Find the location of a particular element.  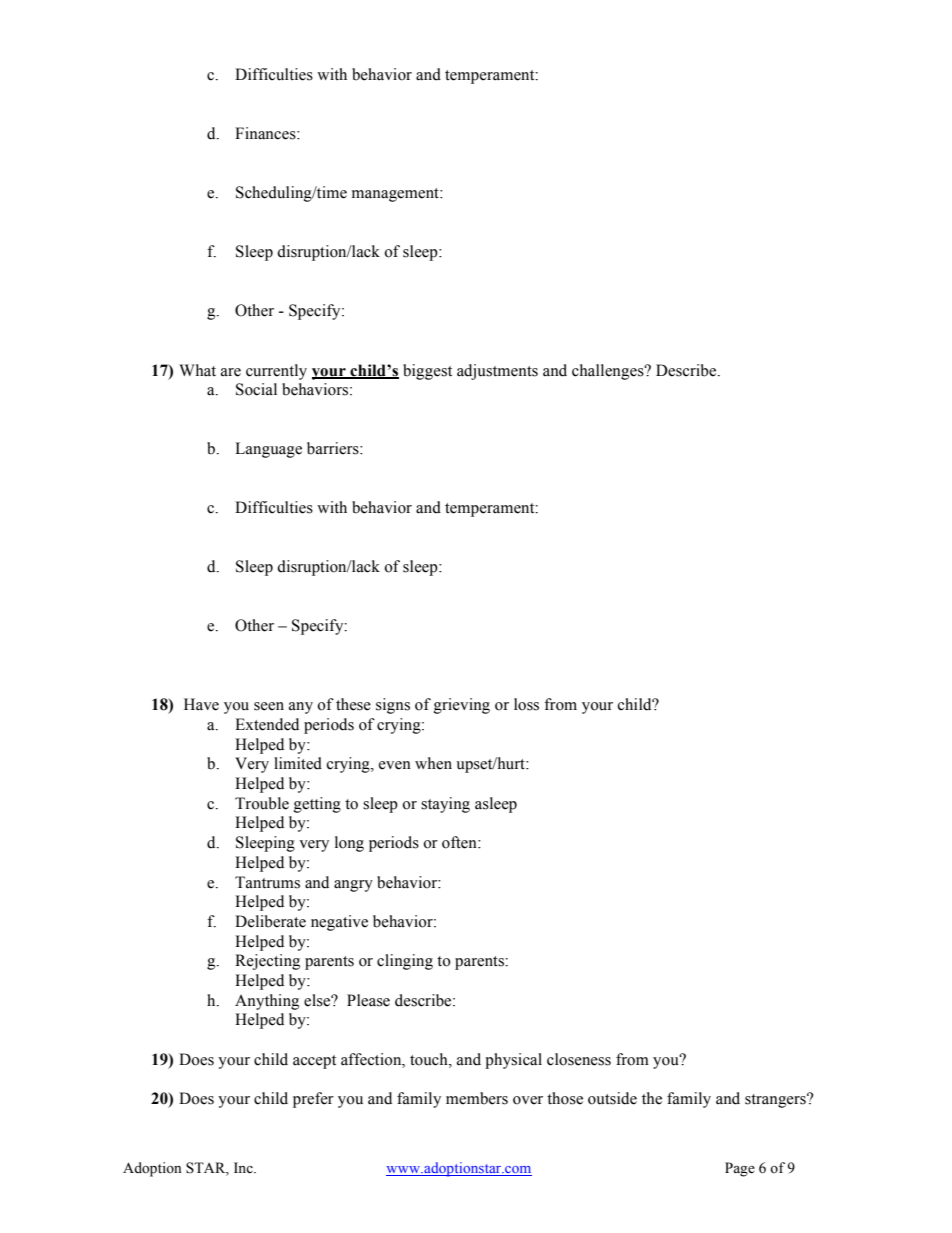

loss is located at coordinates (526, 704).
